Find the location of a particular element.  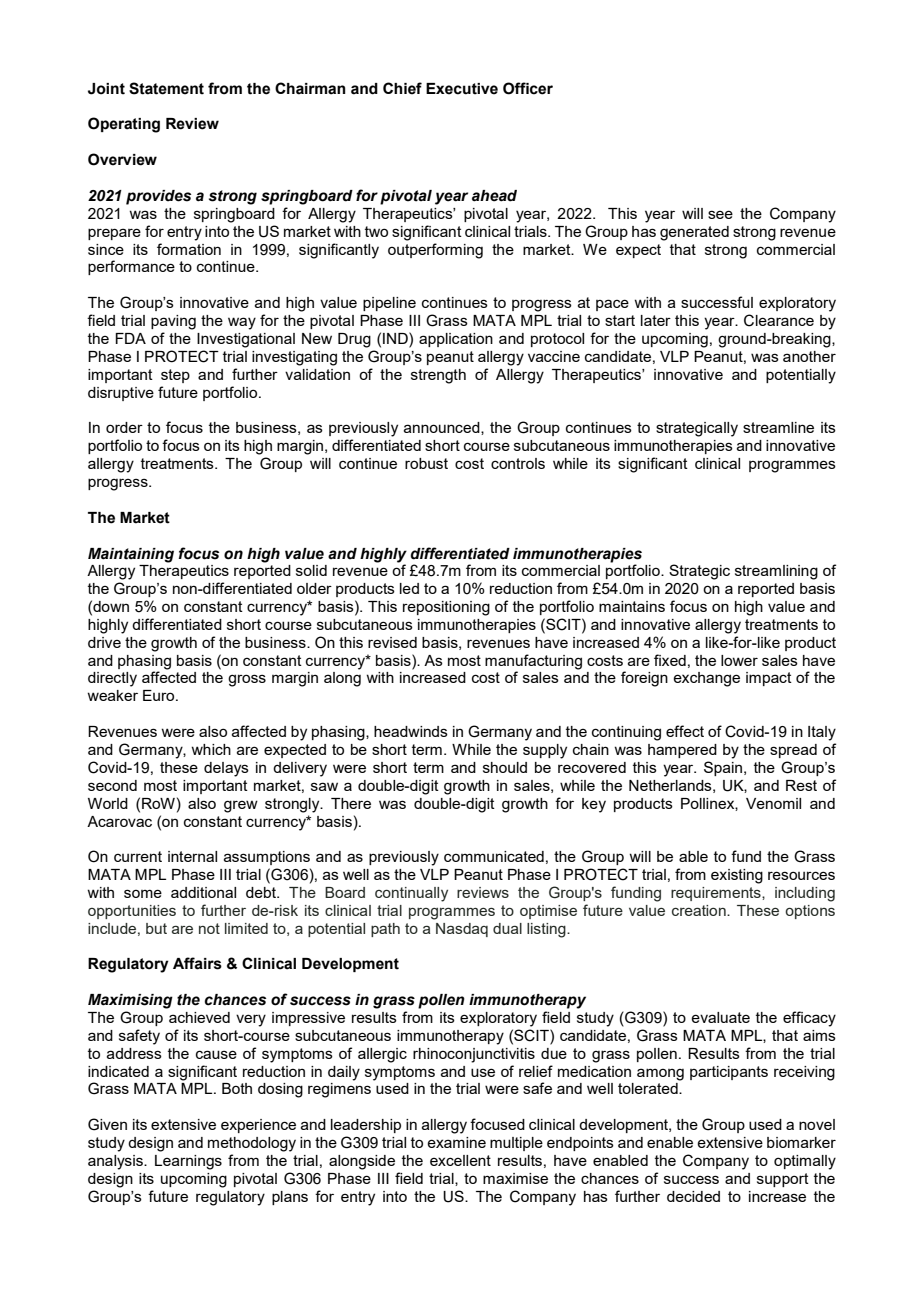

lower is located at coordinates (739, 660).
